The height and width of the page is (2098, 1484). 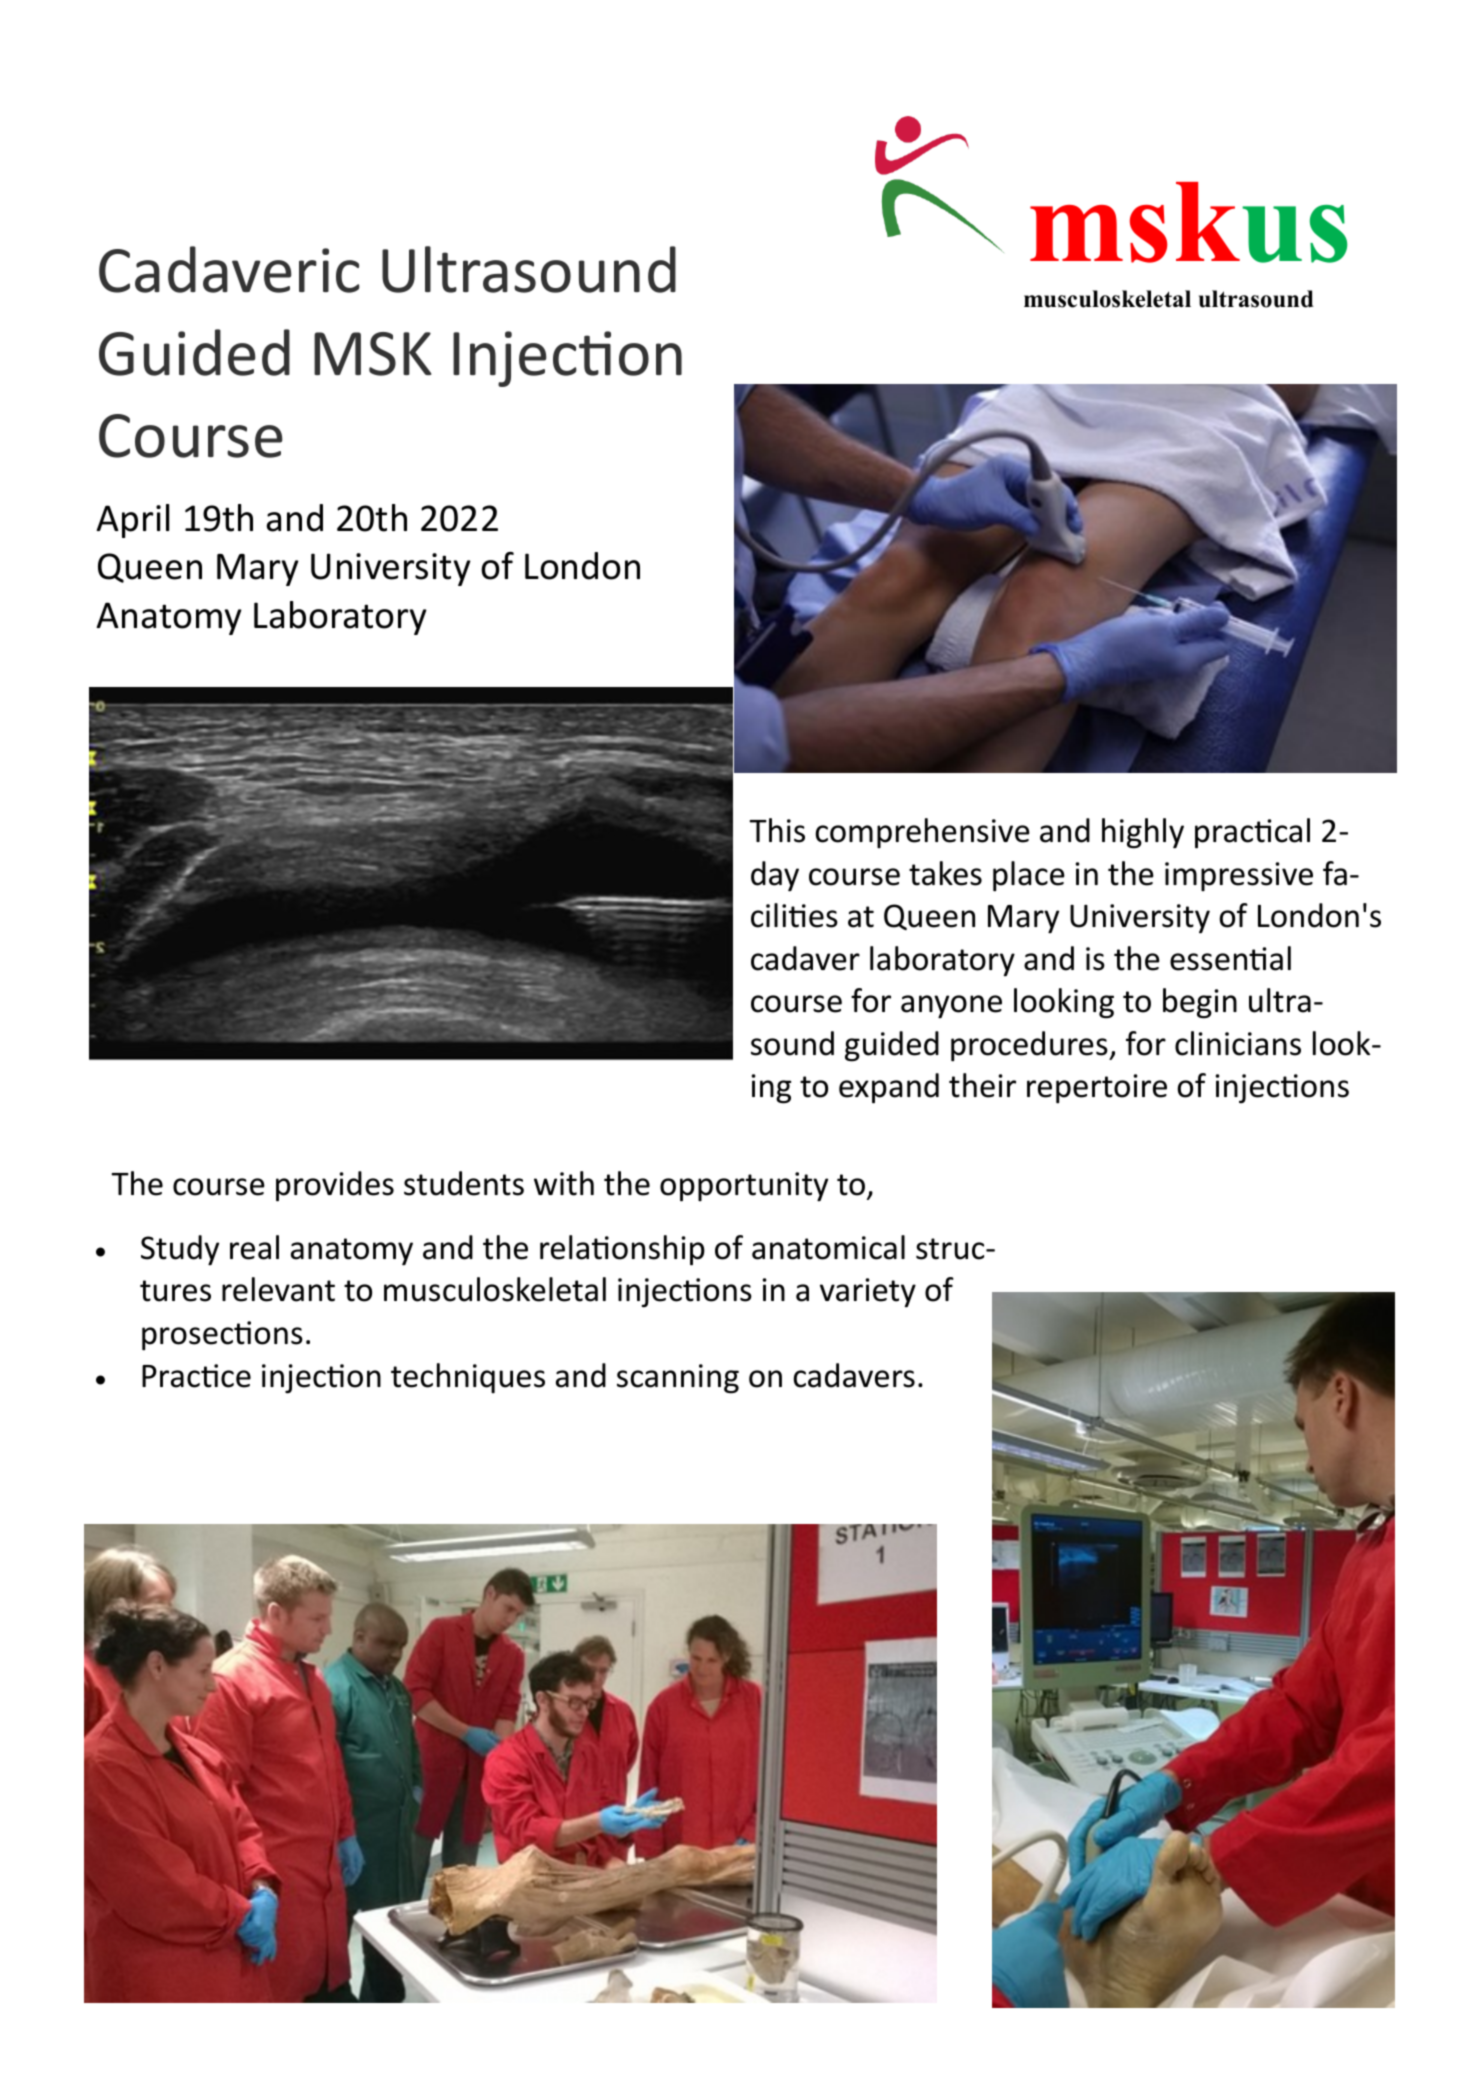 I want to click on Practice, so click(x=196, y=1376).
